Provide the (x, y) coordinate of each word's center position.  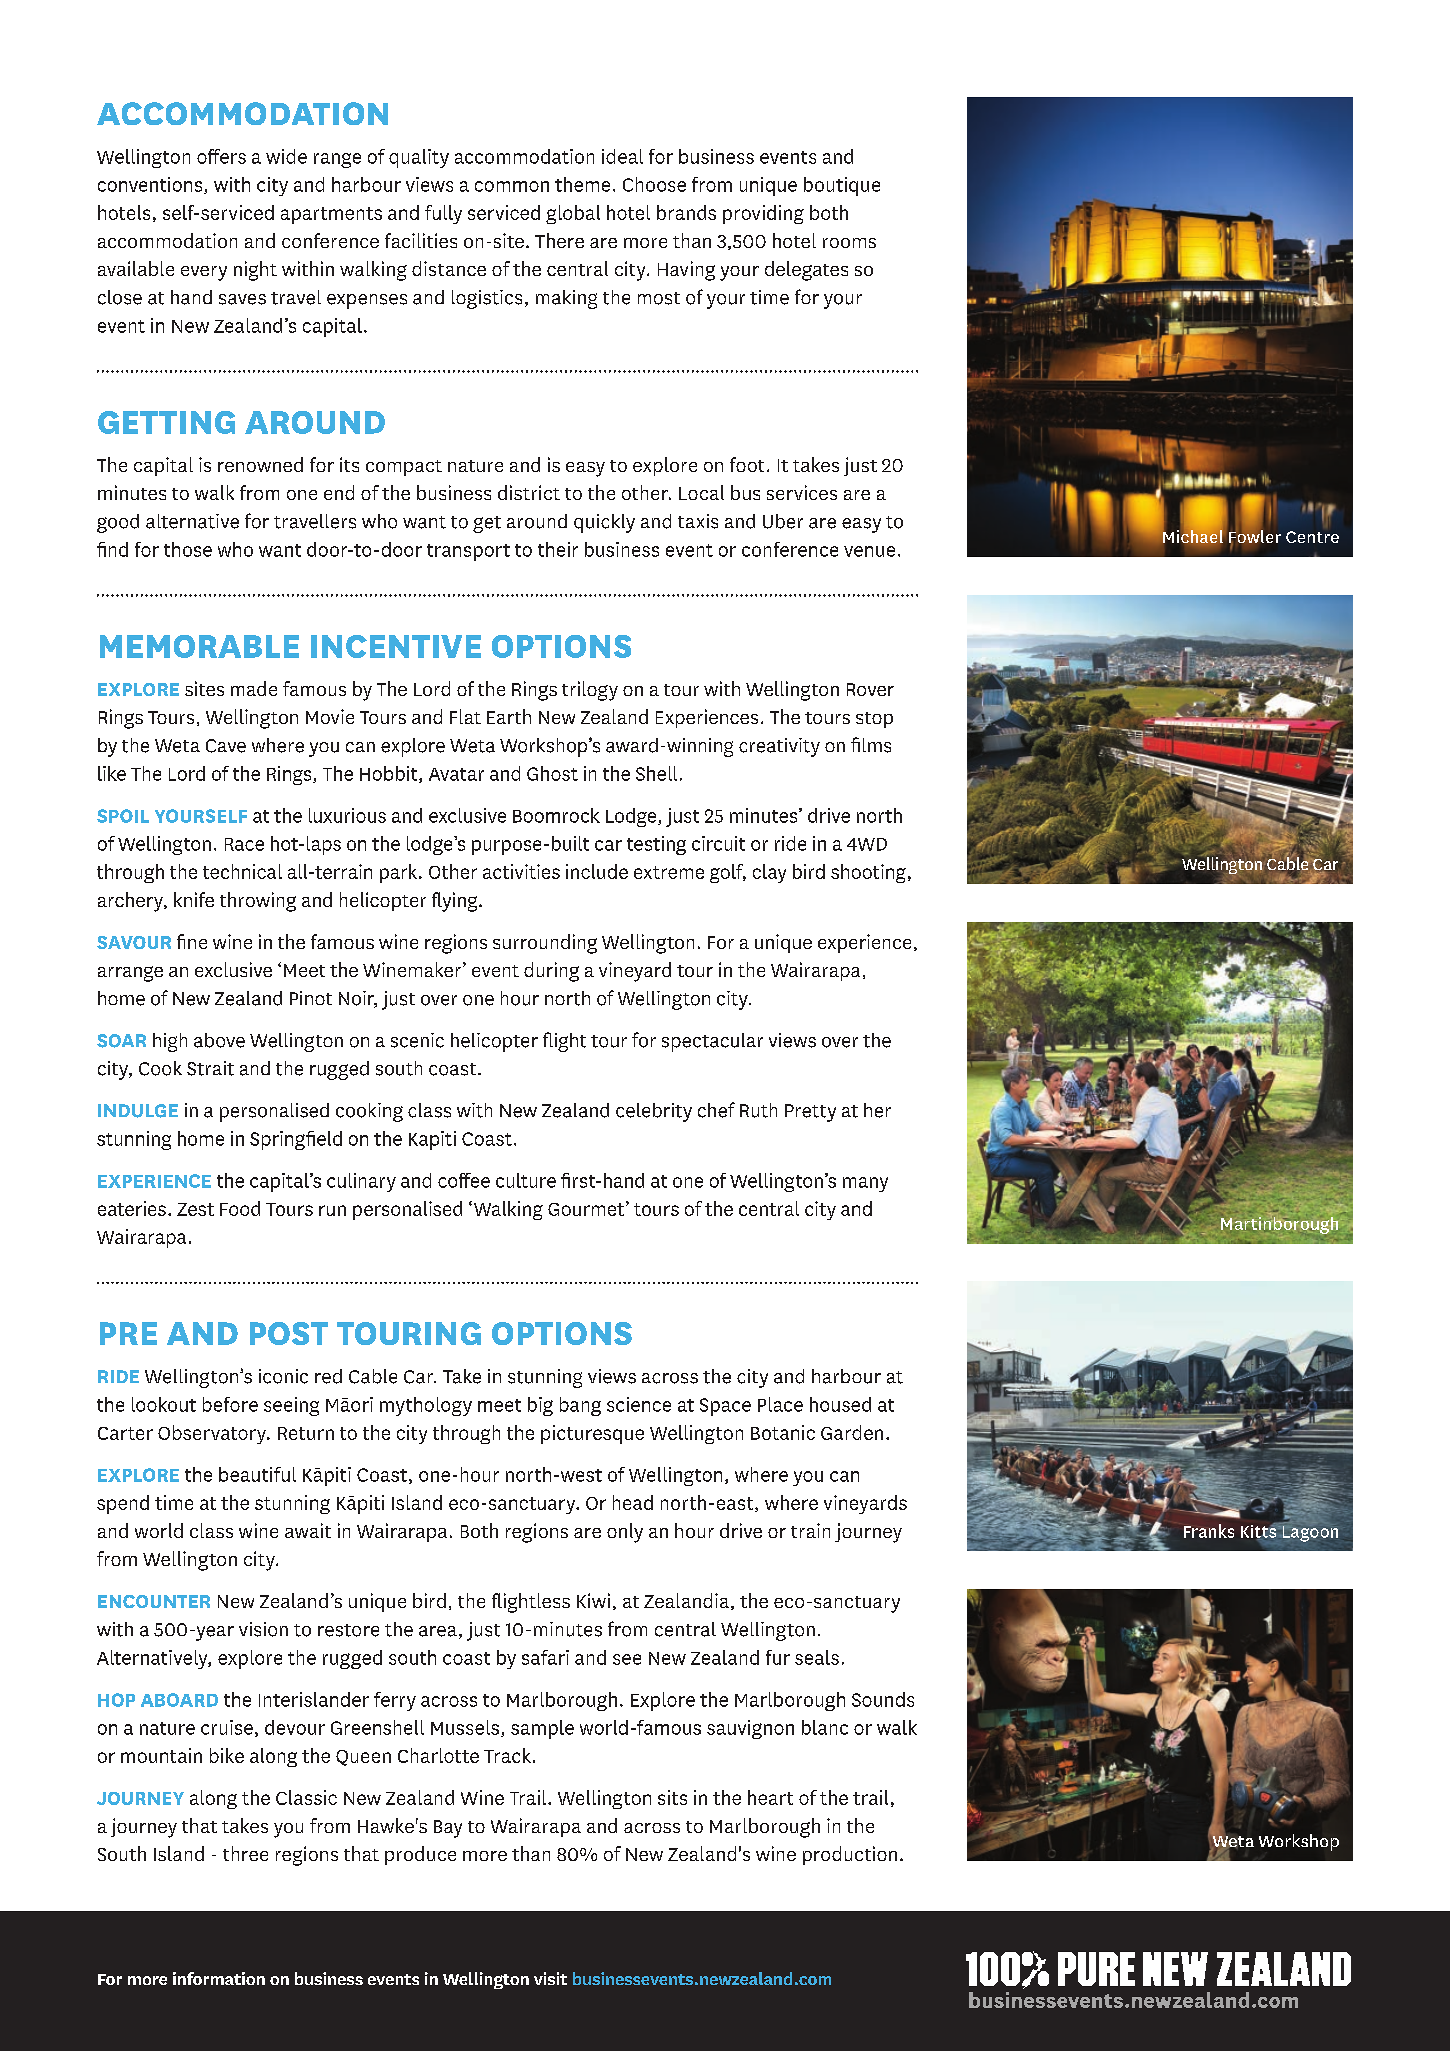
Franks (1209, 1531)
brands (686, 212)
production (850, 1855)
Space (725, 1407)
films (871, 745)
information (219, 1978)
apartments (331, 215)
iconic (283, 1376)
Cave (226, 746)
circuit (718, 843)
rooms (849, 243)
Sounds (883, 1699)
